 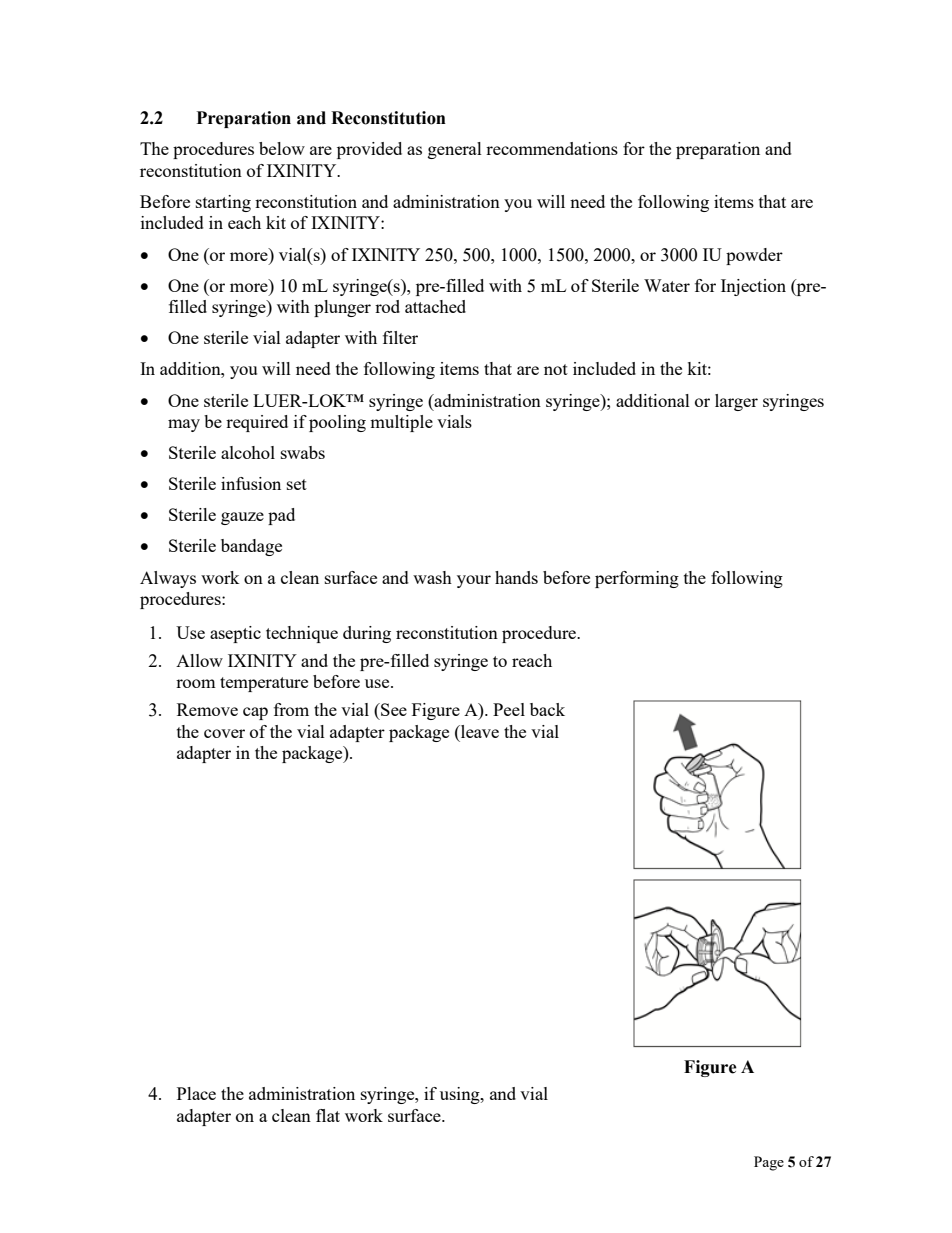 What do you see at coordinates (754, 256) in the document?
I see `powder` at bounding box center [754, 256].
